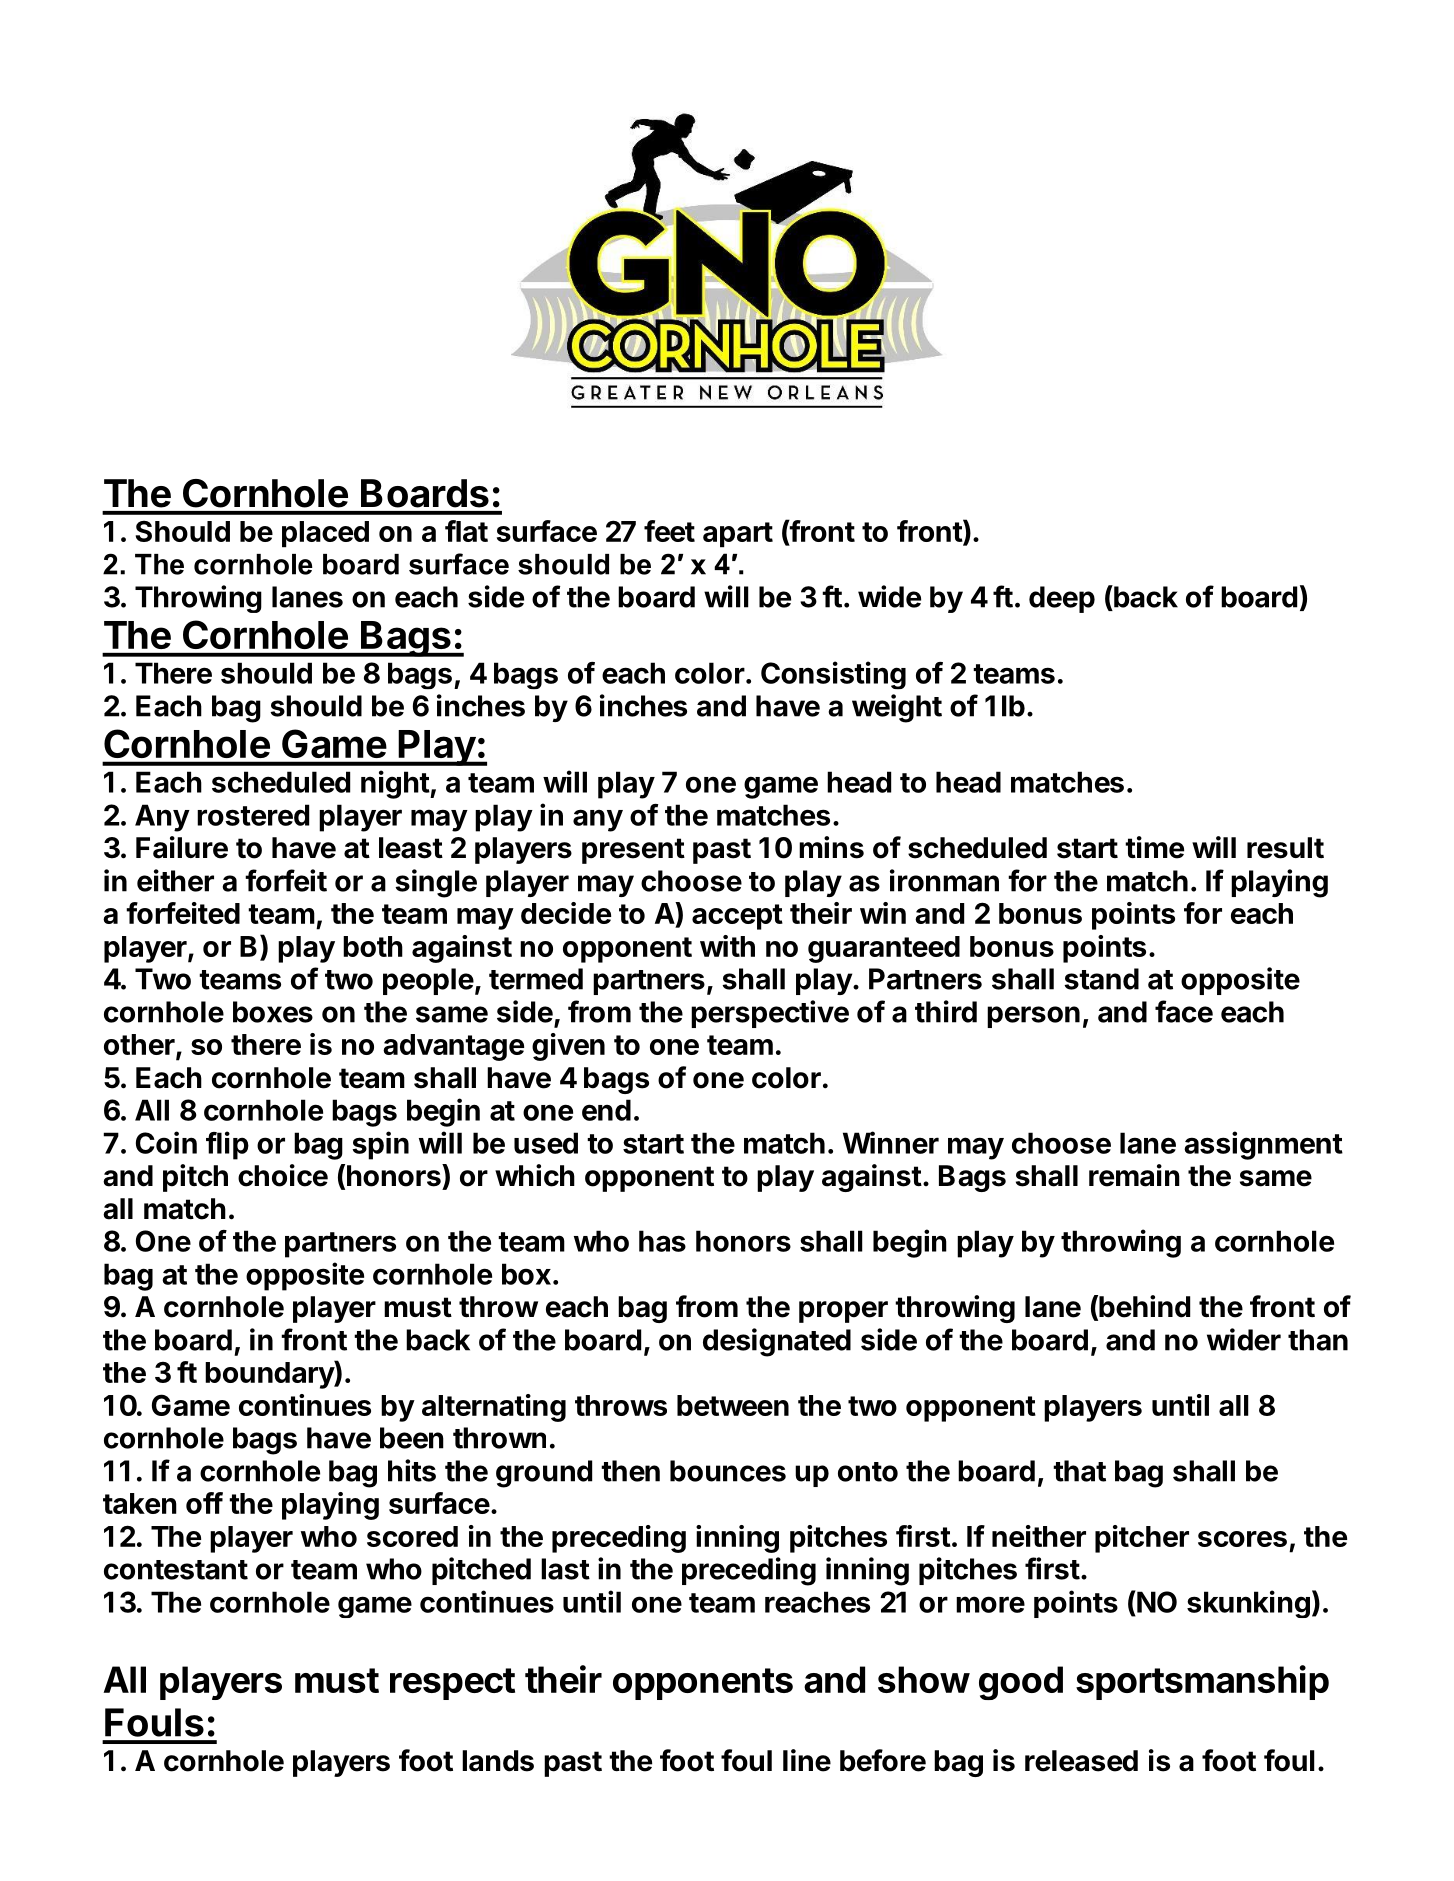 This screenshot has height=1881, width=1454. What do you see at coordinates (182, 847) in the screenshot?
I see `Failure` at bounding box center [182, 847].
